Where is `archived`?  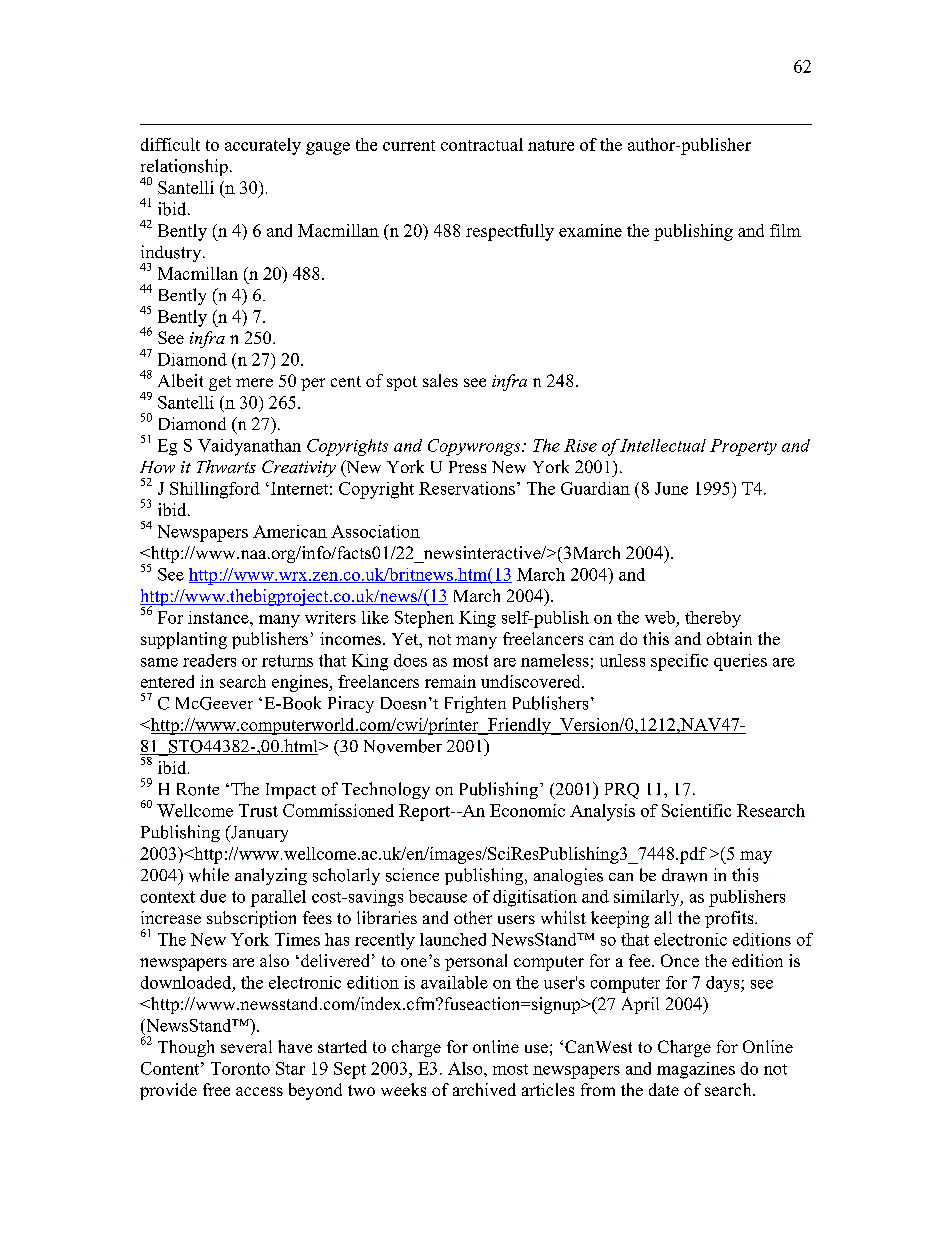 archived is located at coordinates (484, 1089).
